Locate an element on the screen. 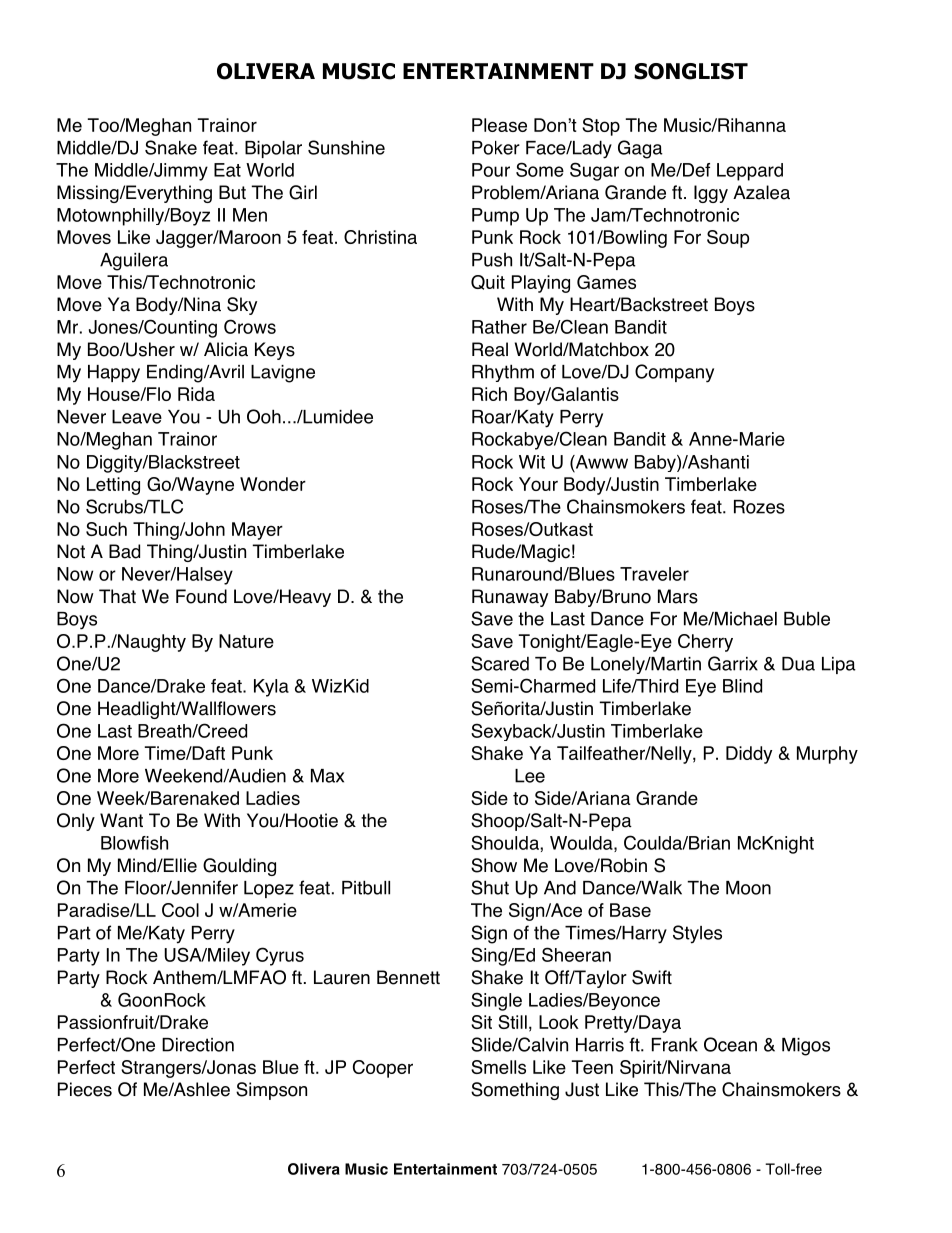 The image size is (952, 1233). Rida is located at coordinates (196, 394).
